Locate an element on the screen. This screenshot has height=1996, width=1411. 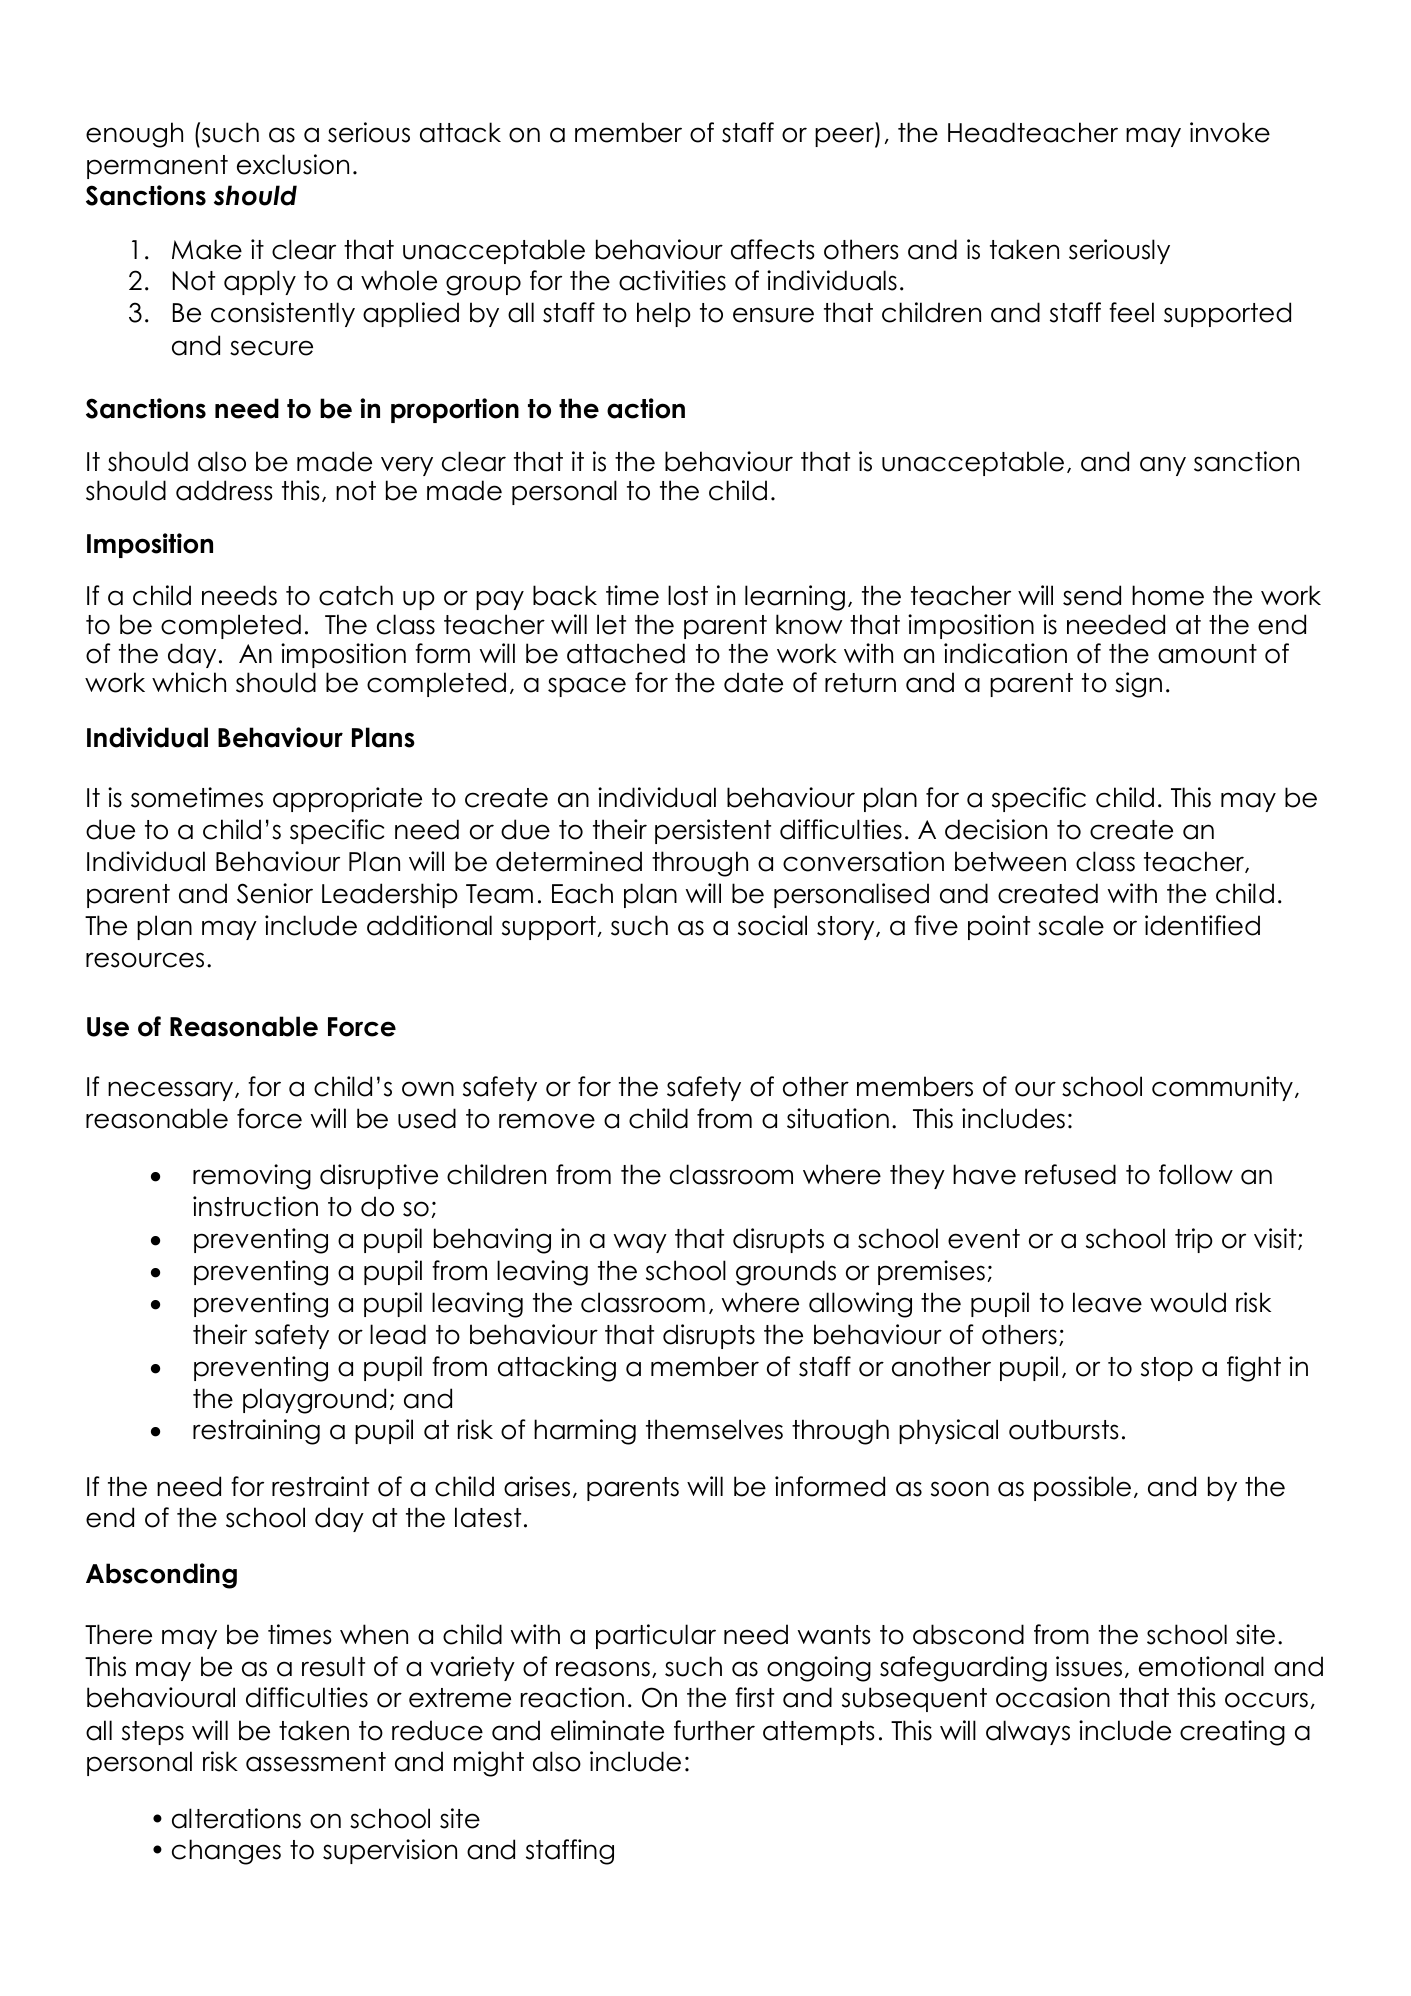
affects is located at coordinates (773, 249).
